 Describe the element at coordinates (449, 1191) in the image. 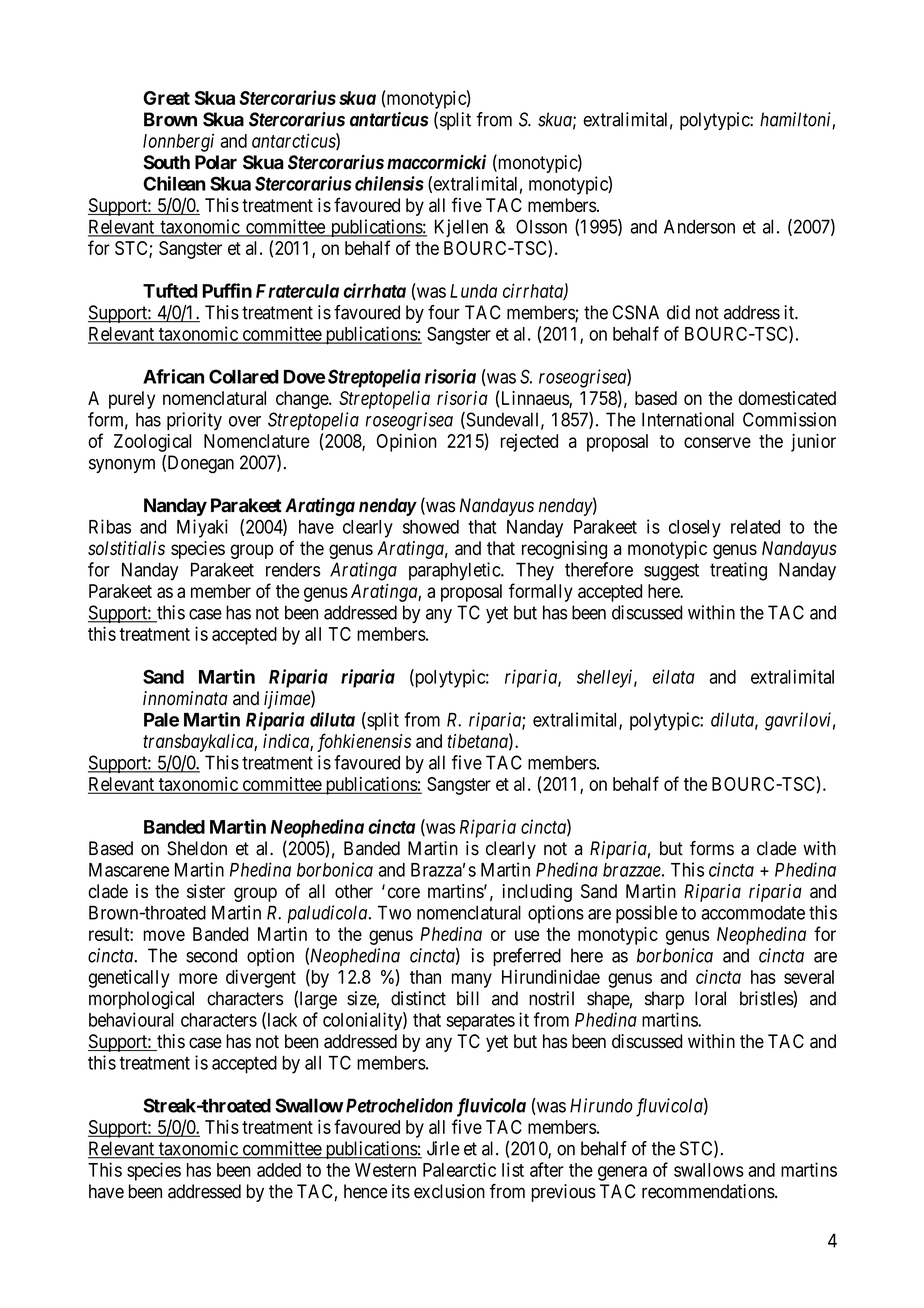

I see `exclusion` at that location.
